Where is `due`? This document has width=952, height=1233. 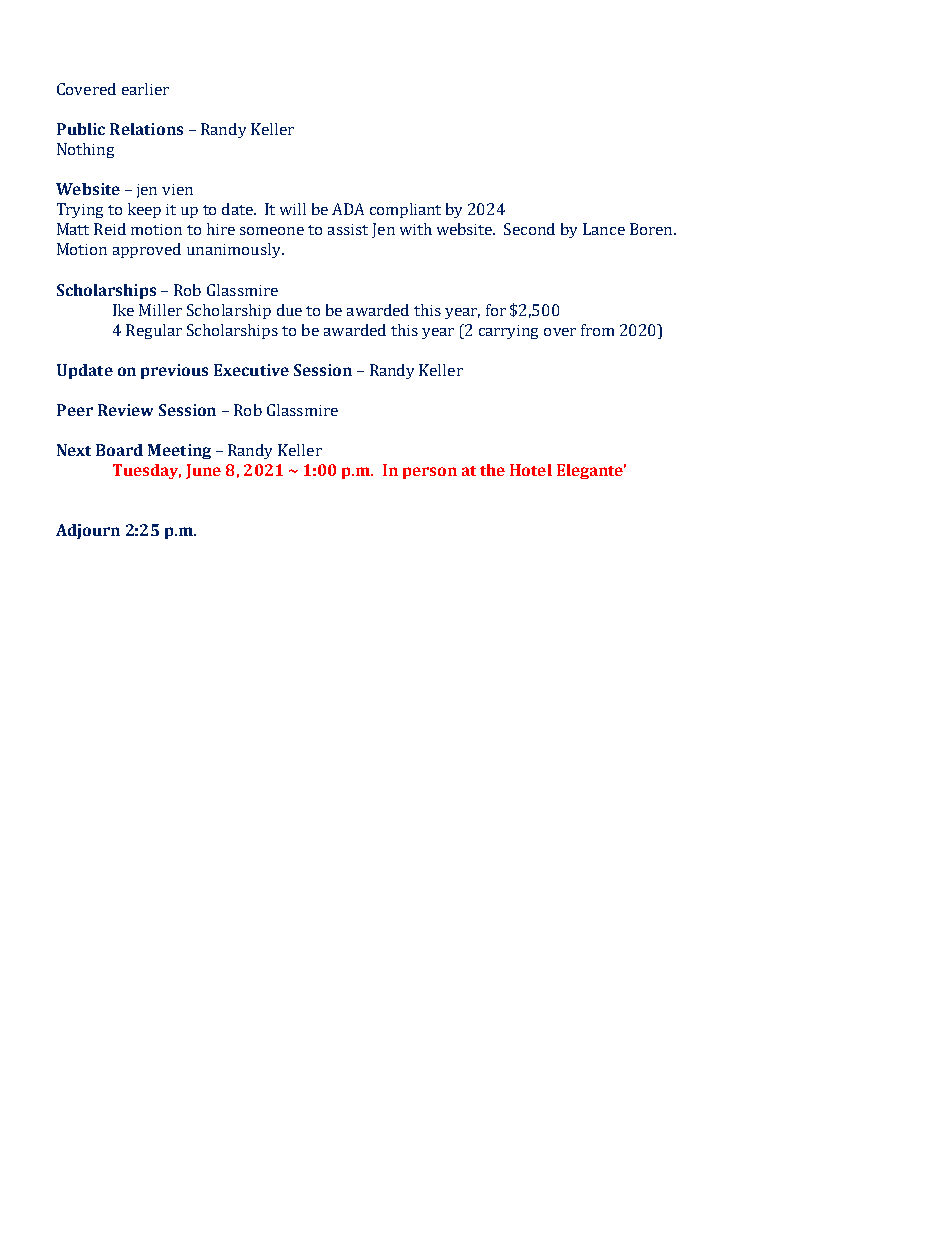
due is located at coordinates (289, 310).
